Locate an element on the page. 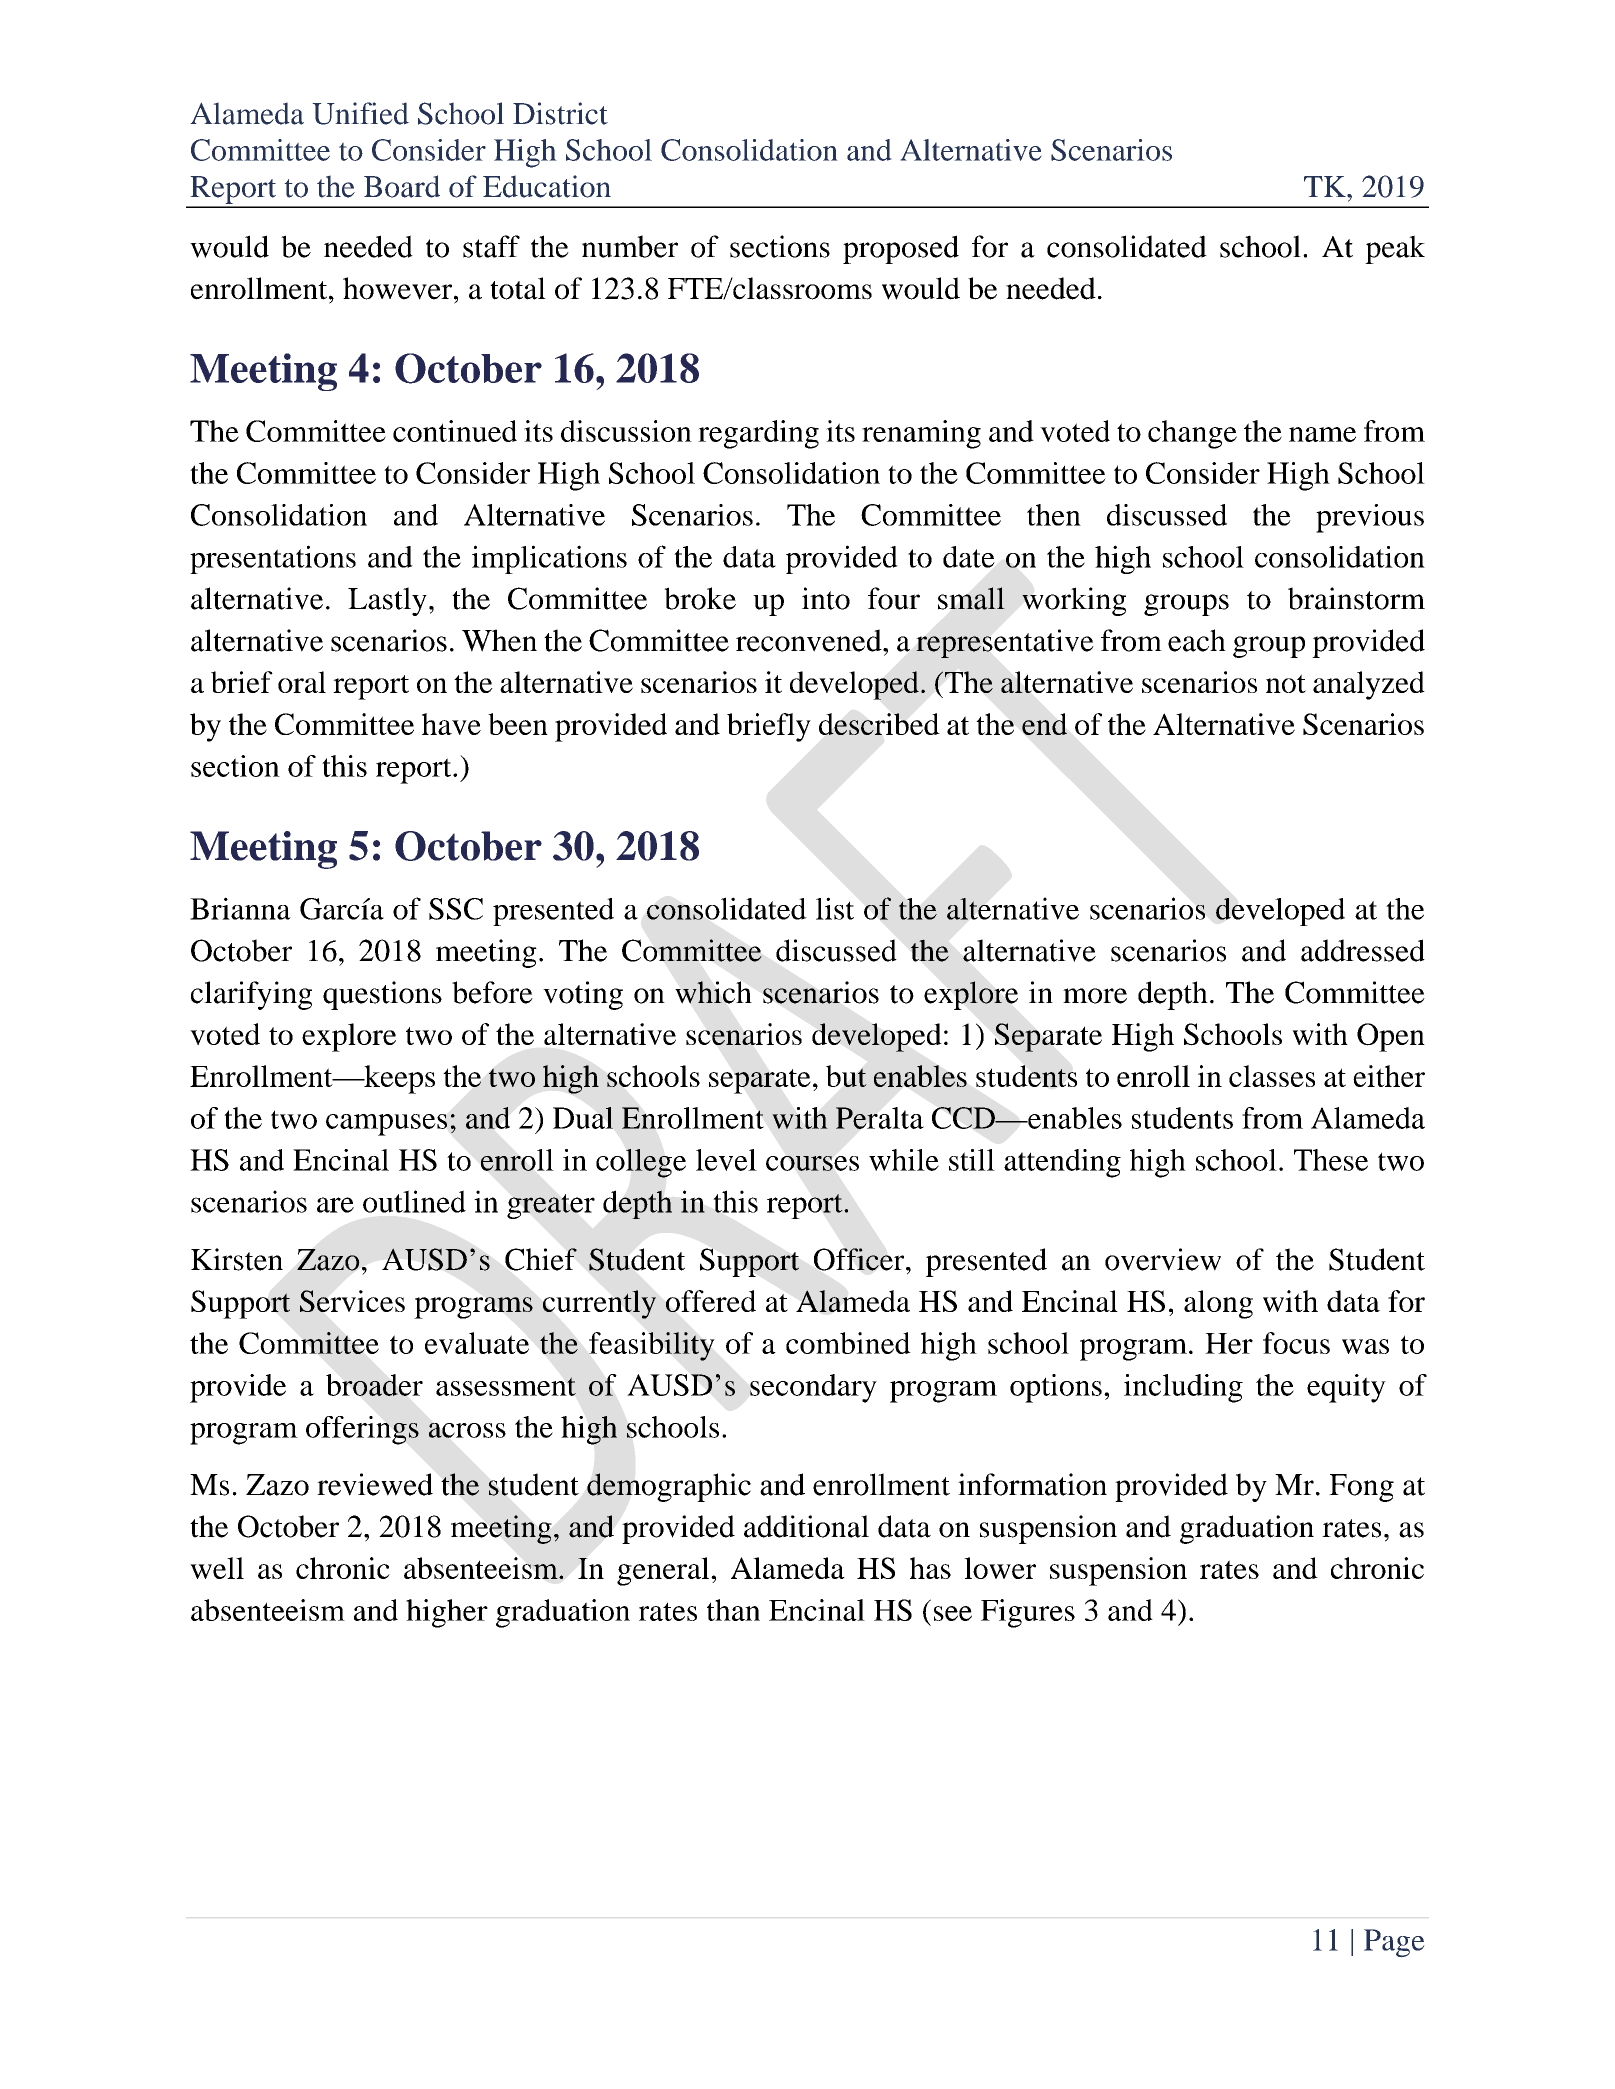 Image resolution: width=1615 pixels, height=2089 pixels. Board is located at coordinates (402, 186).
